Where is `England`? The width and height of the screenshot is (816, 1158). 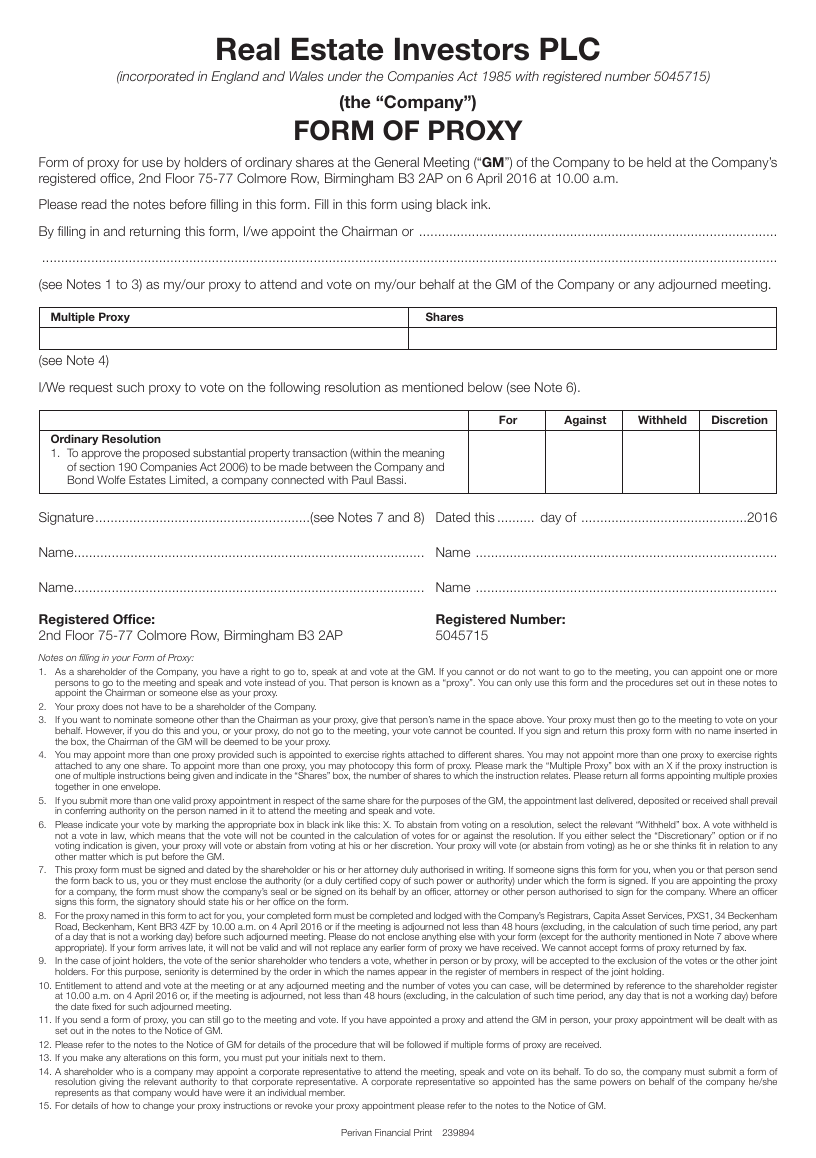
England is located at coordinates (235, 77).
